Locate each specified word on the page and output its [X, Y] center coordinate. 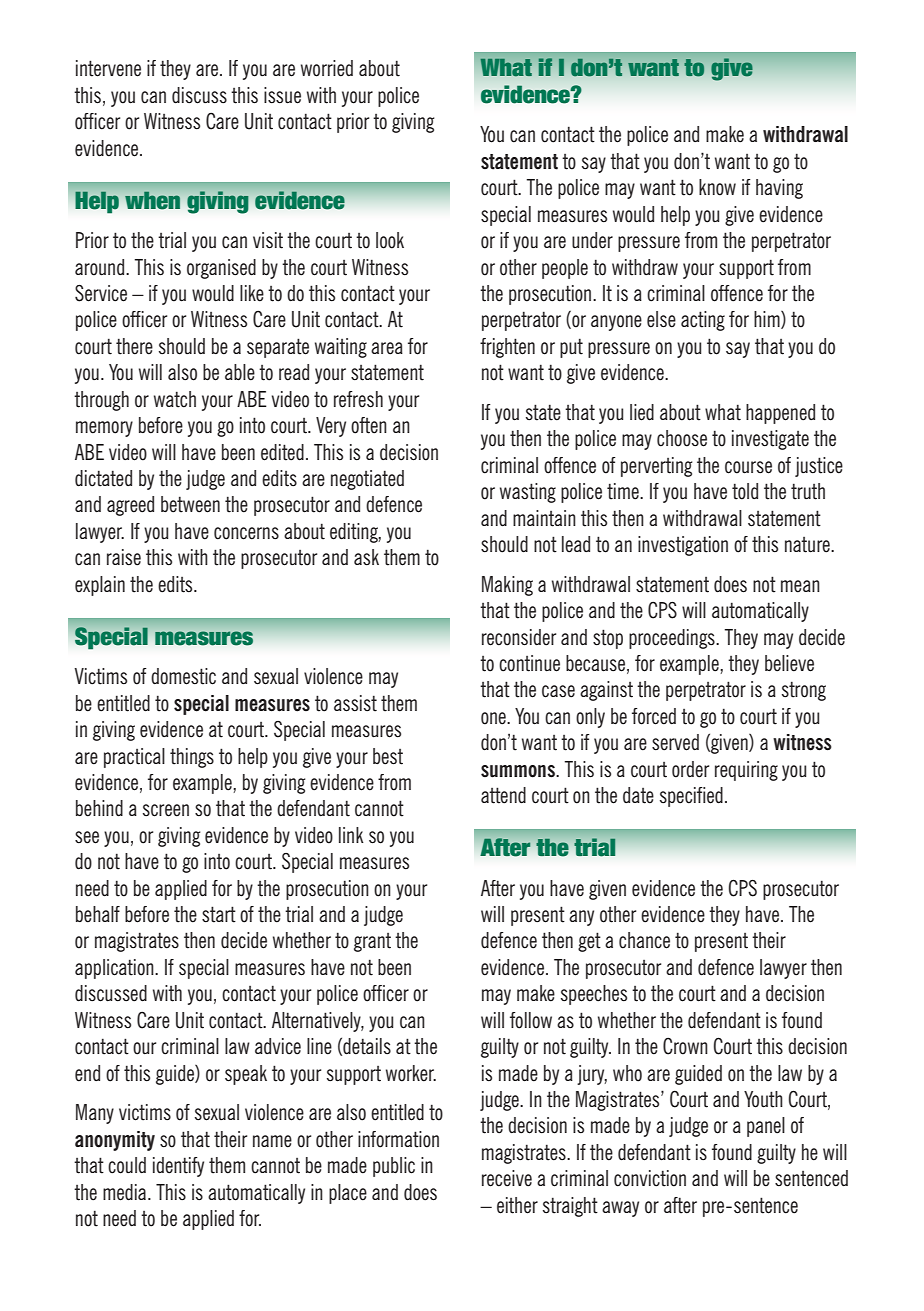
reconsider [519, 637]
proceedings [673, 639]
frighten [507, 348]
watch [175, 399]
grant [372, 942]
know [717, 187]
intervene [108, 68]
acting [703, 321]
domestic [183, 676]
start [219, 914]
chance [644, 940]
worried [327, 68]
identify [178, 1167]
